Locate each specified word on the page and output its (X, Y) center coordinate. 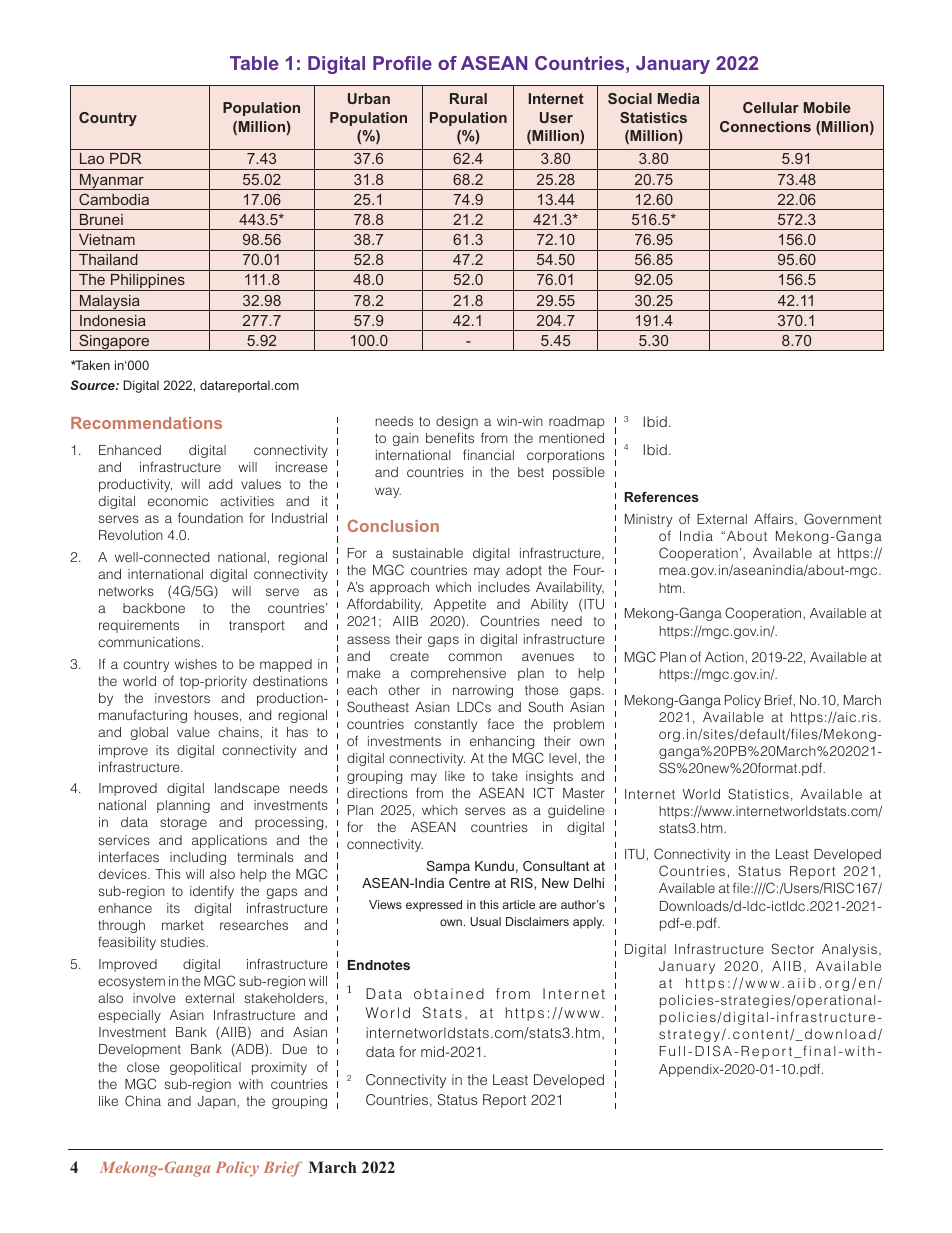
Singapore (114, 342)
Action (725, 657)
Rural (468, 98)
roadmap (577, 422)
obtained (449, 993)
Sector (792, 949)
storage (183, 823)
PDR (125, 158)
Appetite (460, 605)
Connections (765, 126)
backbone (154, 608)
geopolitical (205, 1068)
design (457, 422)
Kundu (494, 866)
